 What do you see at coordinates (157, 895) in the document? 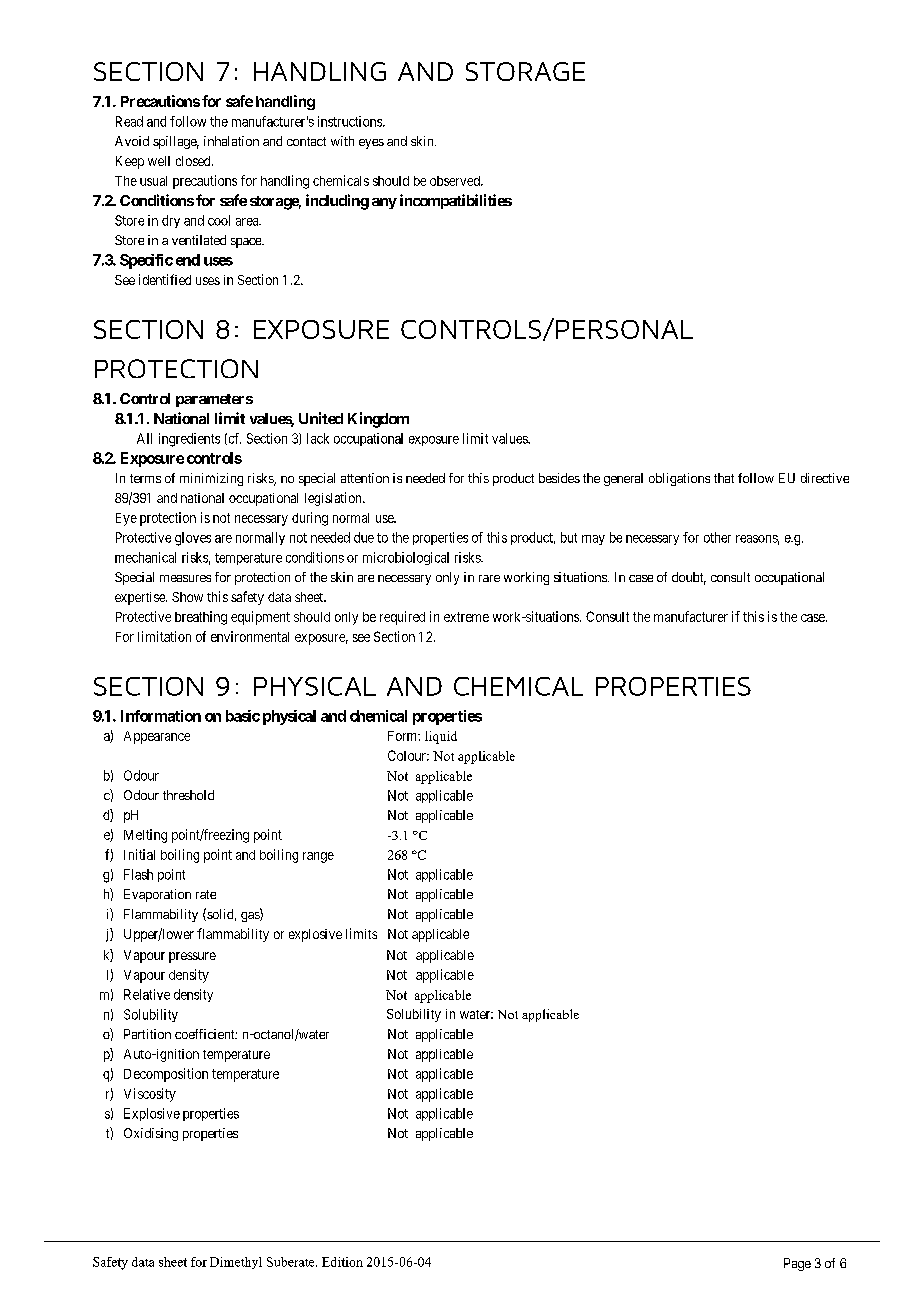
I see `Evaporation` at bounding box center [157, 895].
